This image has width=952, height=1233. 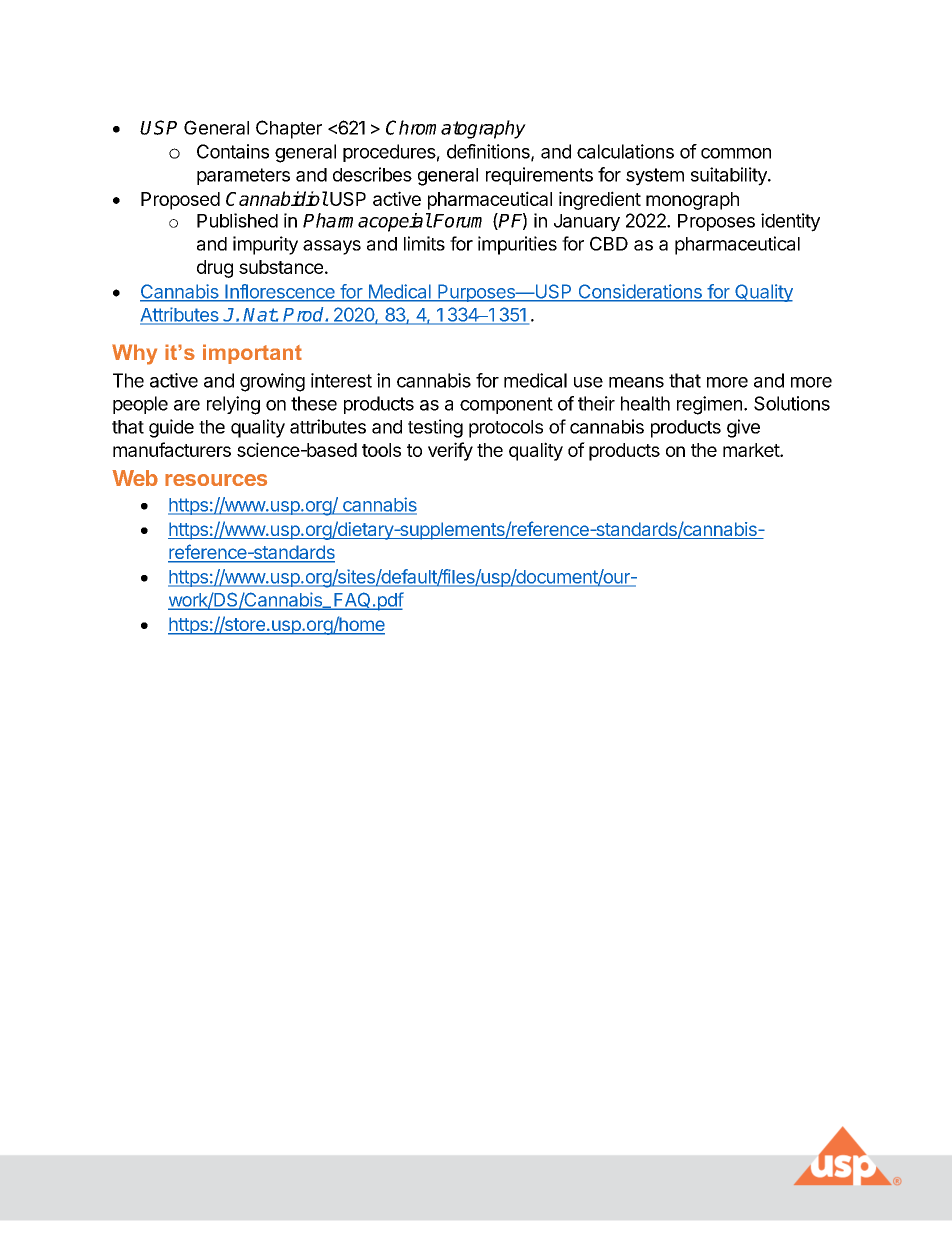 What do you see at coordinates (450, 451) in the image?
I see `verify` at bounding box center [450, 451].
